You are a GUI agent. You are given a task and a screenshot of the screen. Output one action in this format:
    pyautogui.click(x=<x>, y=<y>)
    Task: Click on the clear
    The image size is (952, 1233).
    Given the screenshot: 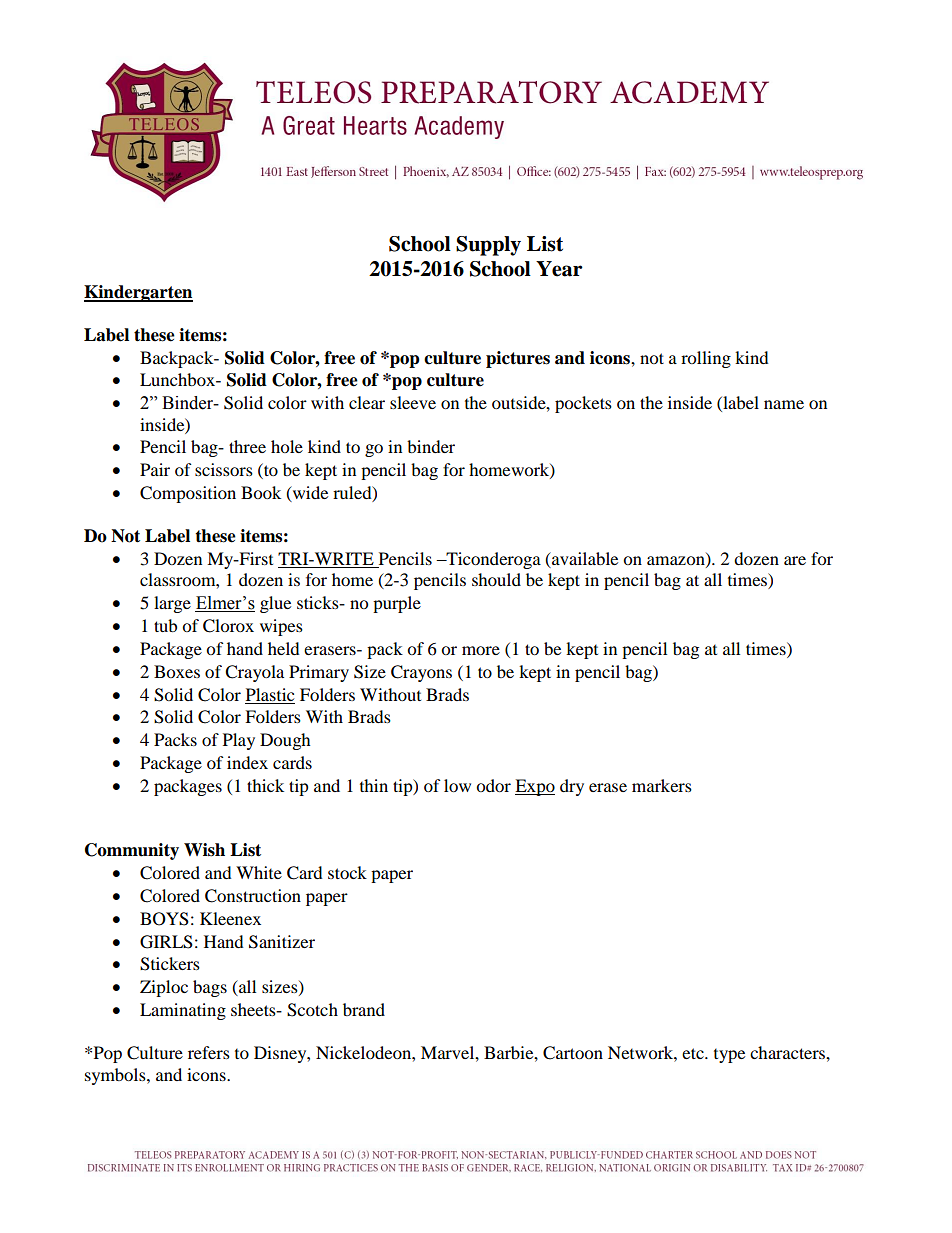 What is the action you would take?
    pyautogui.click(x=367, y=402)
